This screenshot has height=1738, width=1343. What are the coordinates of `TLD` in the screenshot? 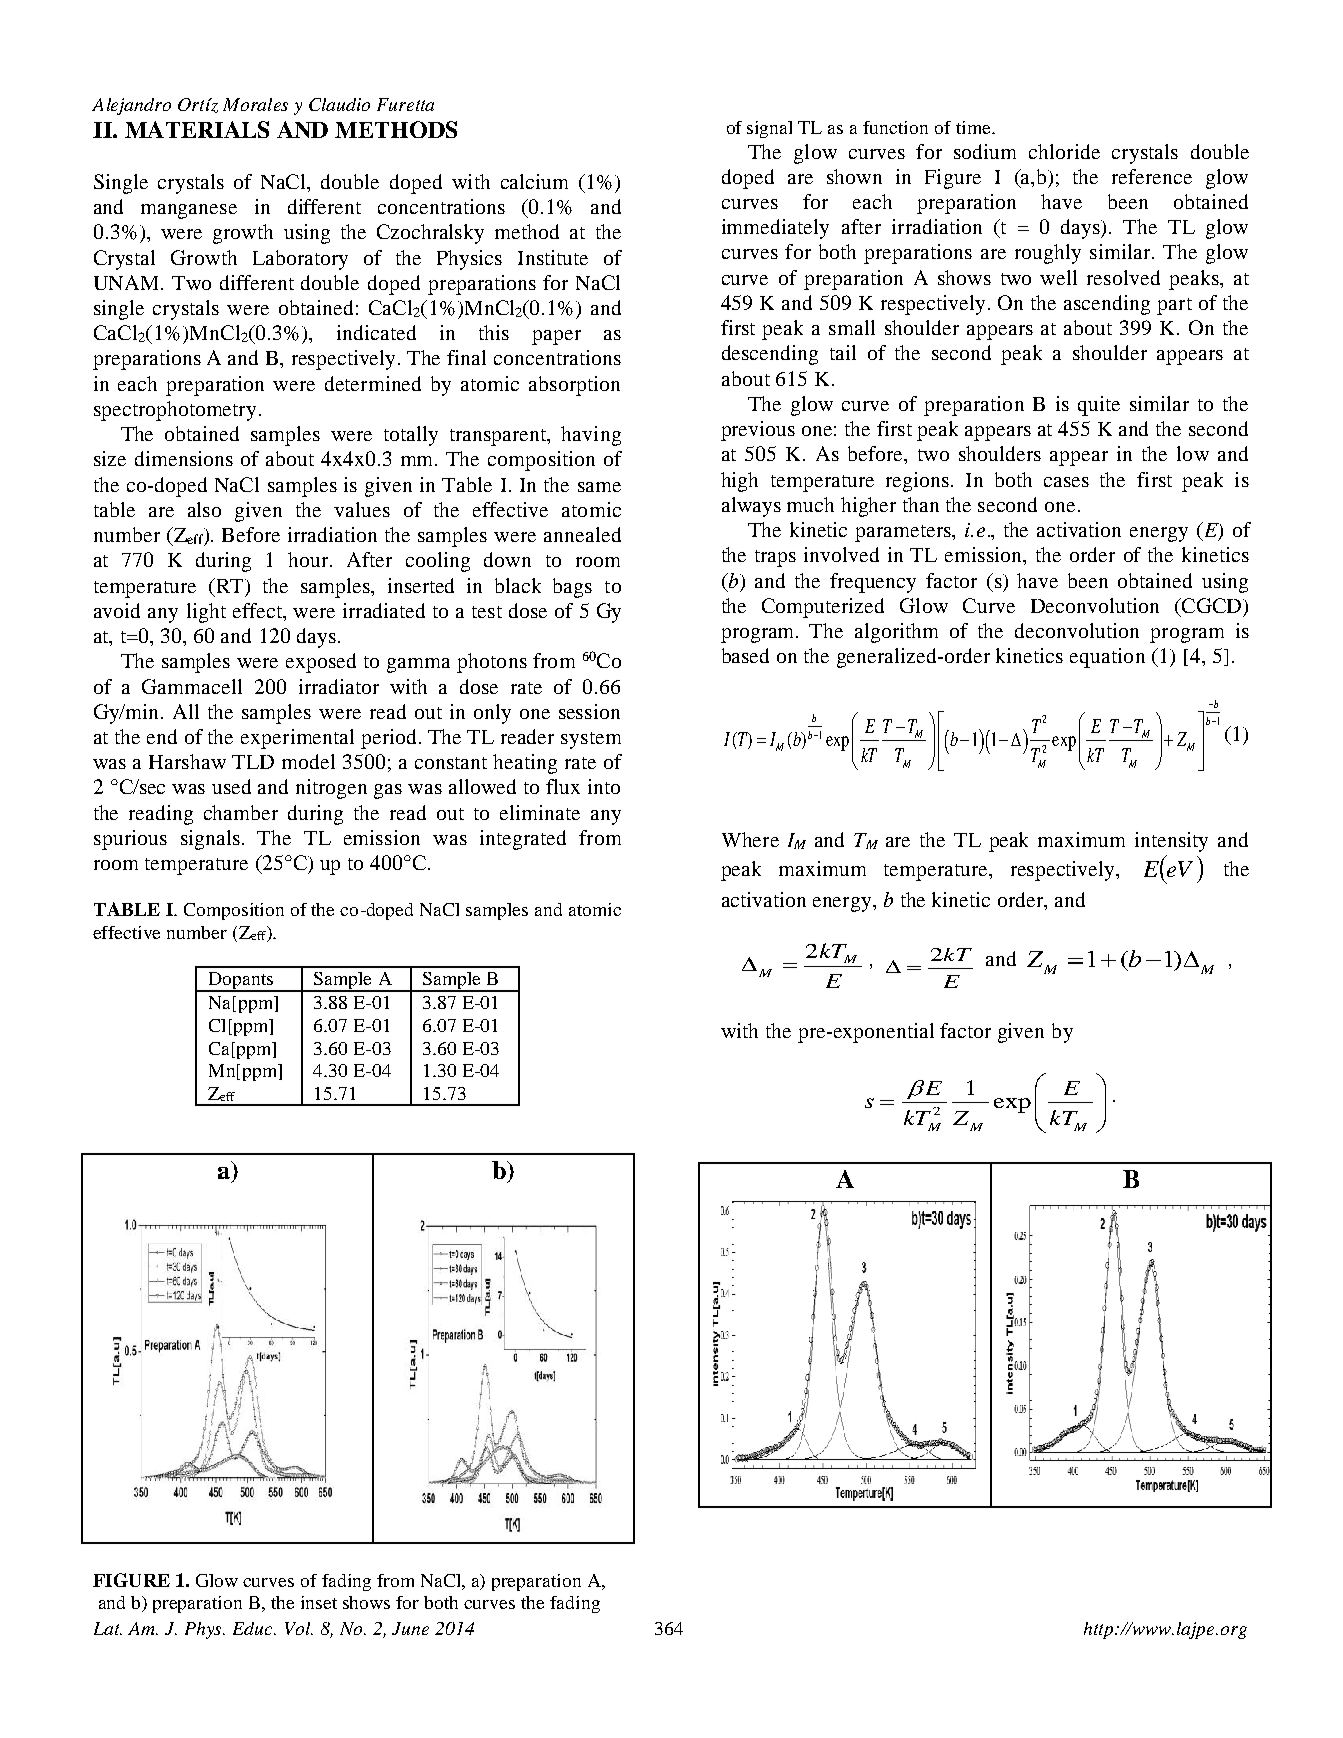 It's located at (253, 762).
